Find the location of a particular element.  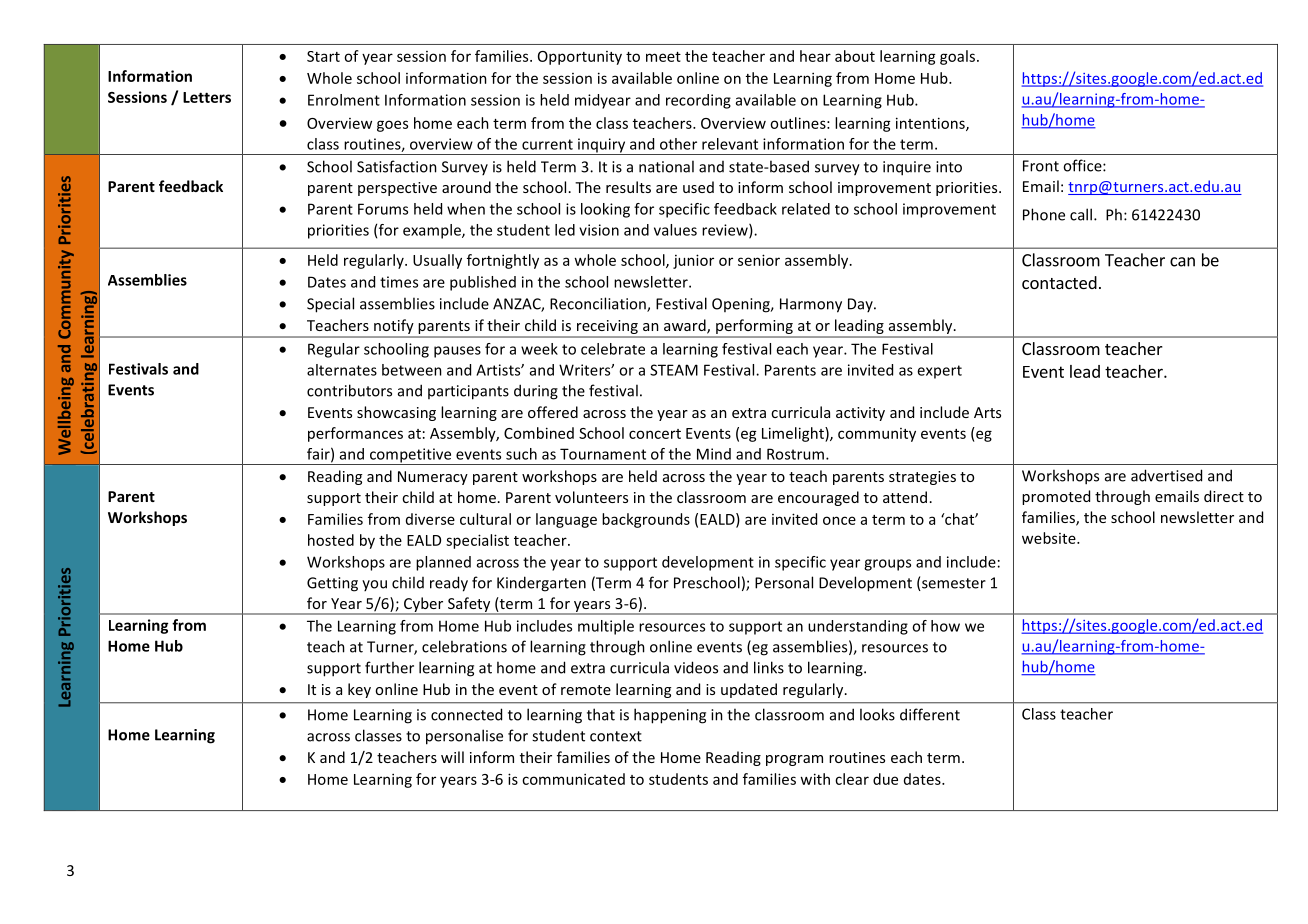

will is located at coordinates (452, 757).
